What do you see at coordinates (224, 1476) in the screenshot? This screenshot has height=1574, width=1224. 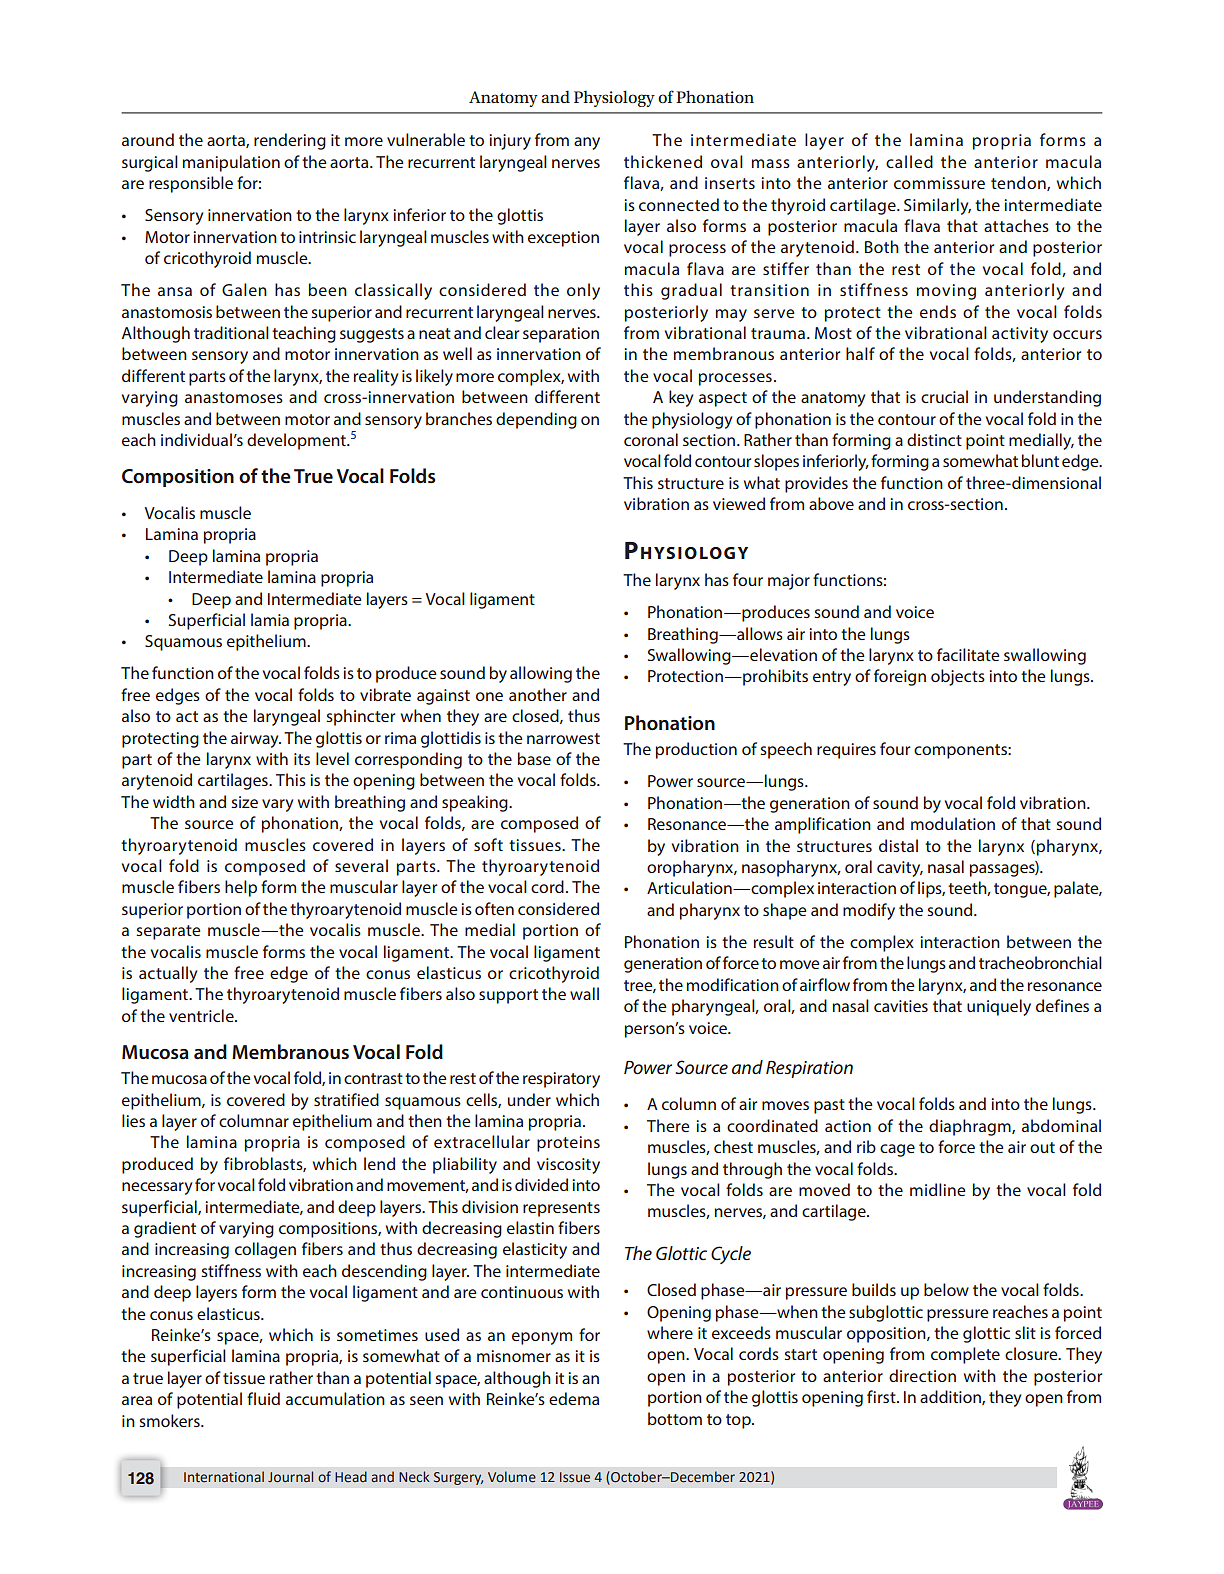 I see `International` at bounding box center [224, 1476].
